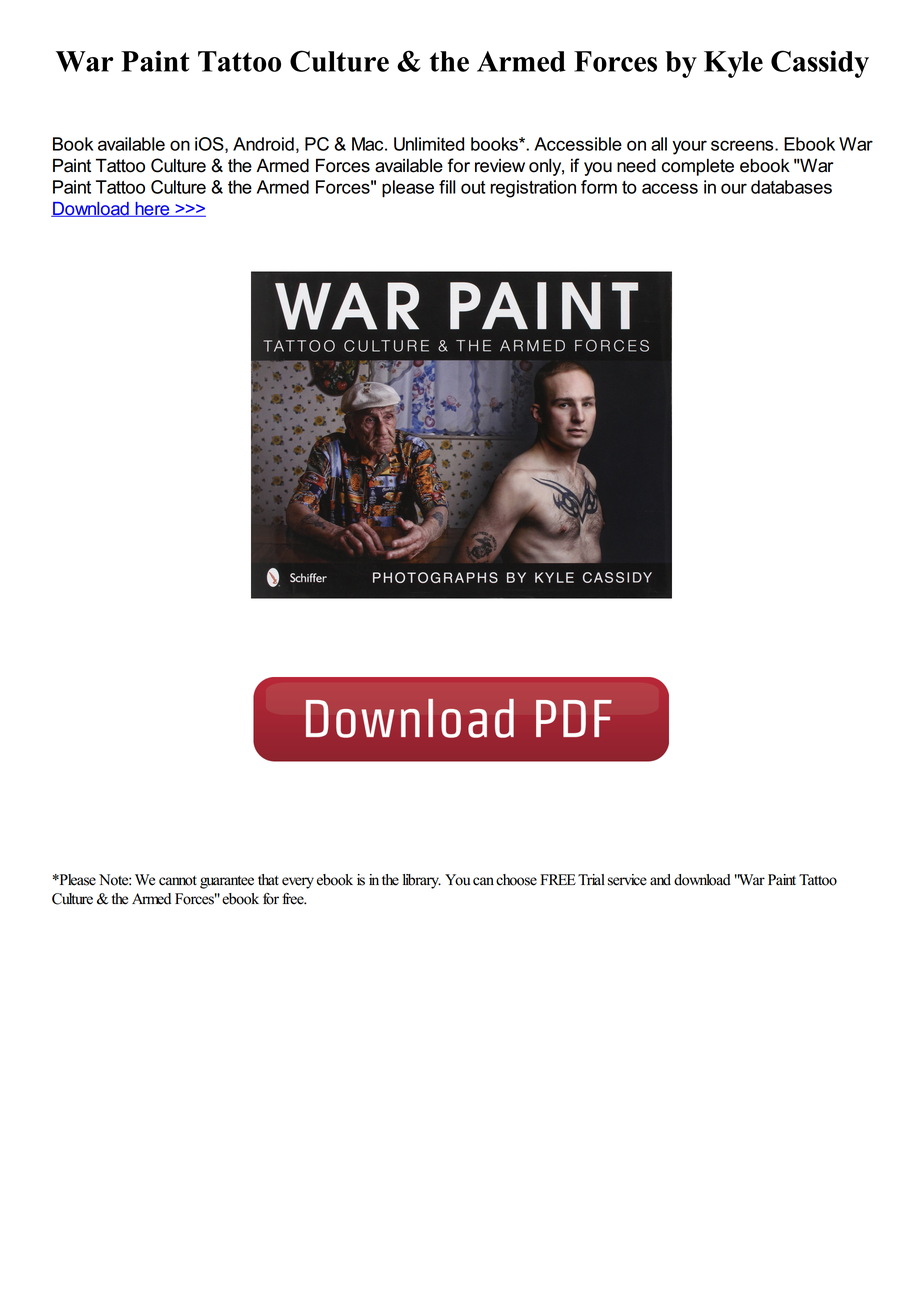 The width and height of the screenshot is (924, 1308). Describe the element at coordinates (791, 187) in the screenshot. I see `databases` at that location.
